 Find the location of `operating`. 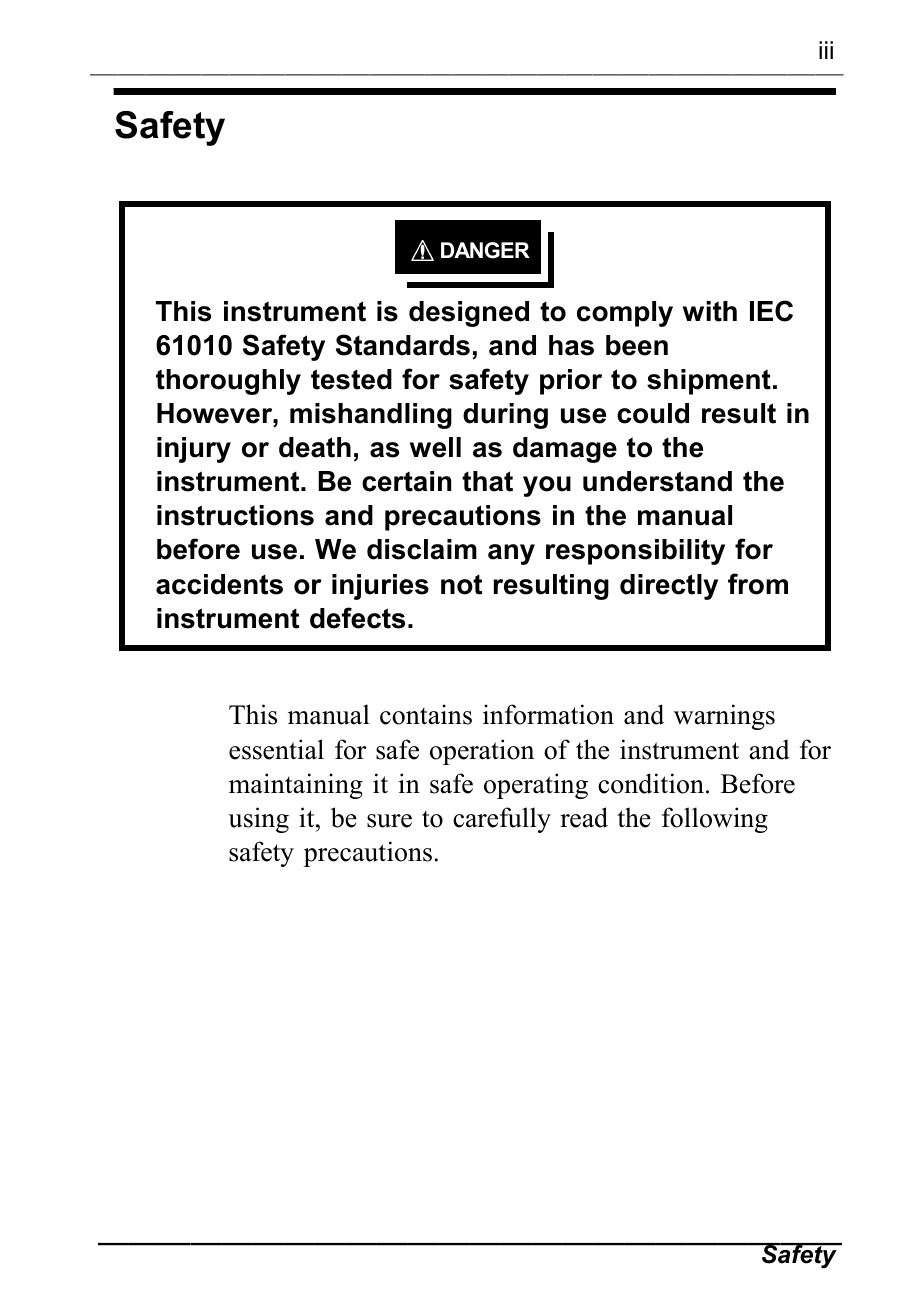

operating is located at coordinates (536, 786).
